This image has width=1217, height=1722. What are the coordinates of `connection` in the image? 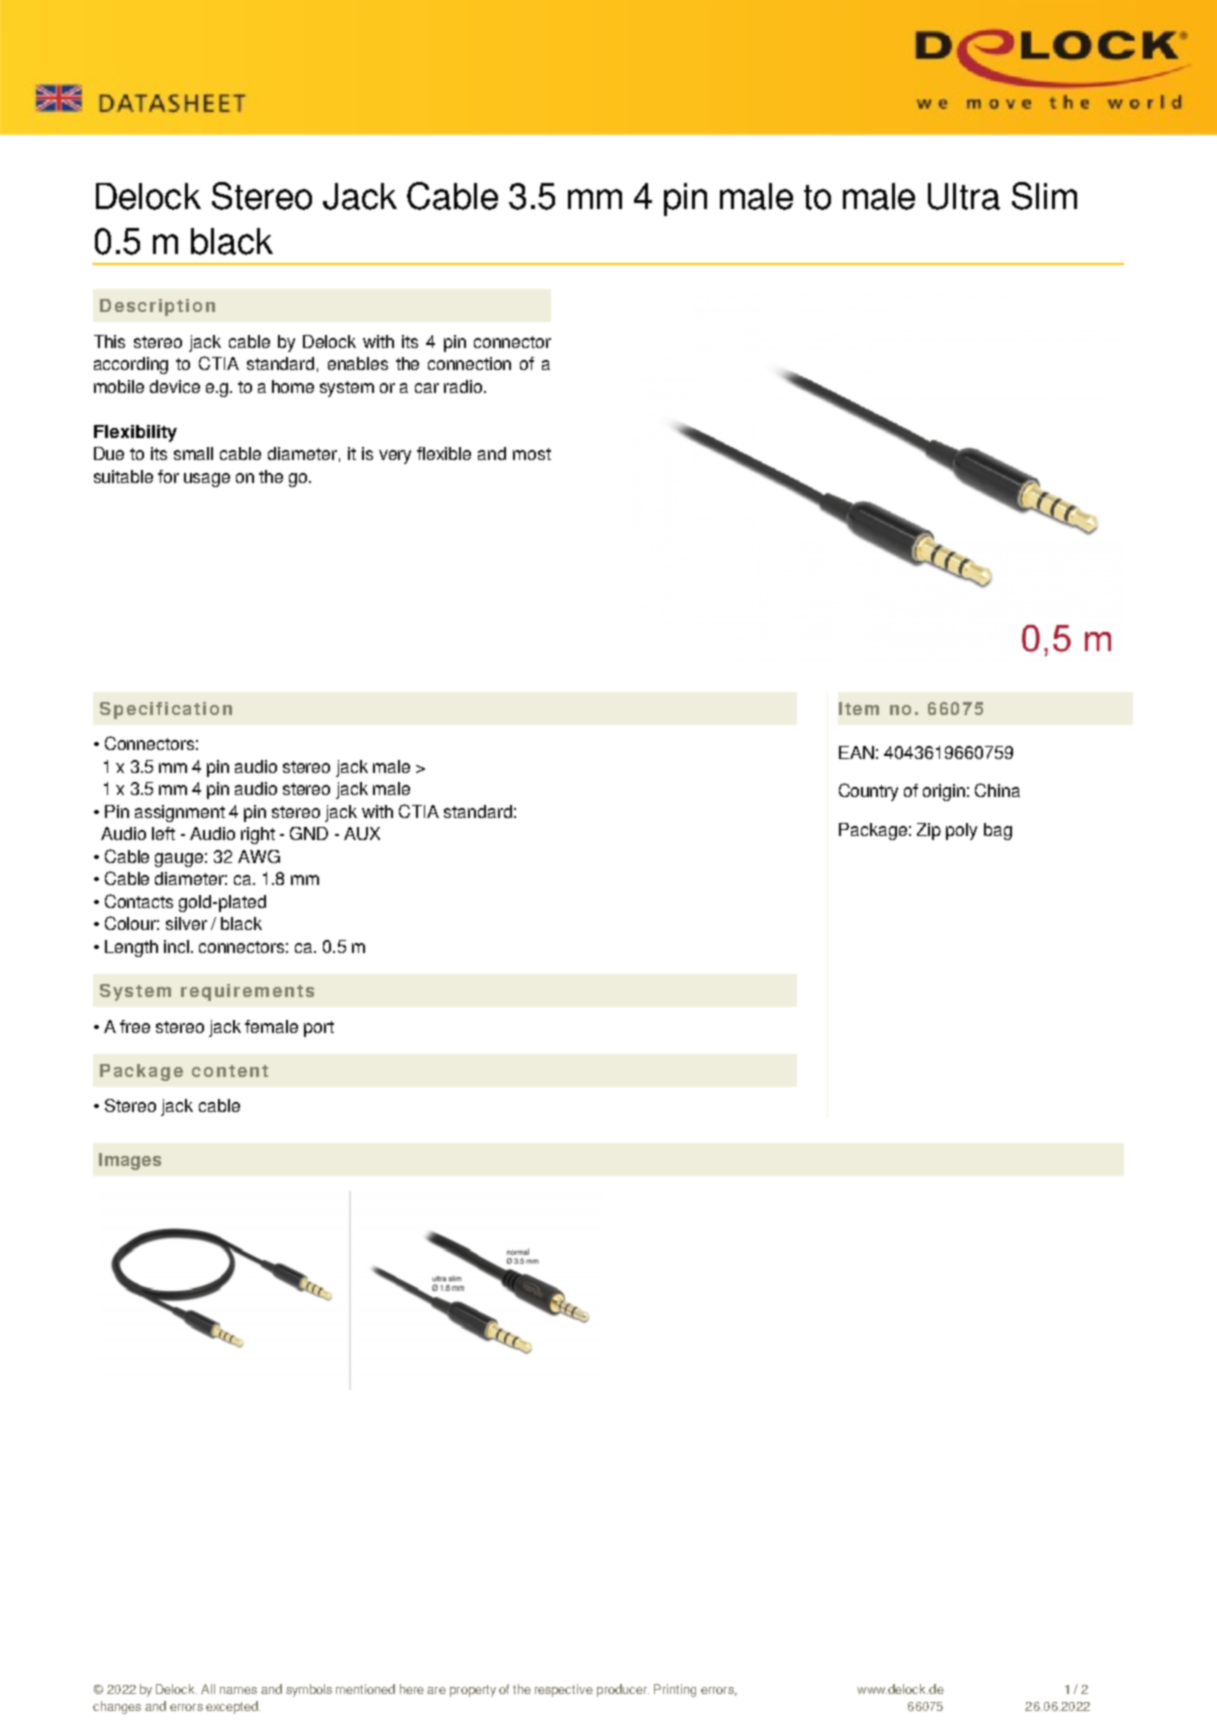 It's located at (469, 363).
